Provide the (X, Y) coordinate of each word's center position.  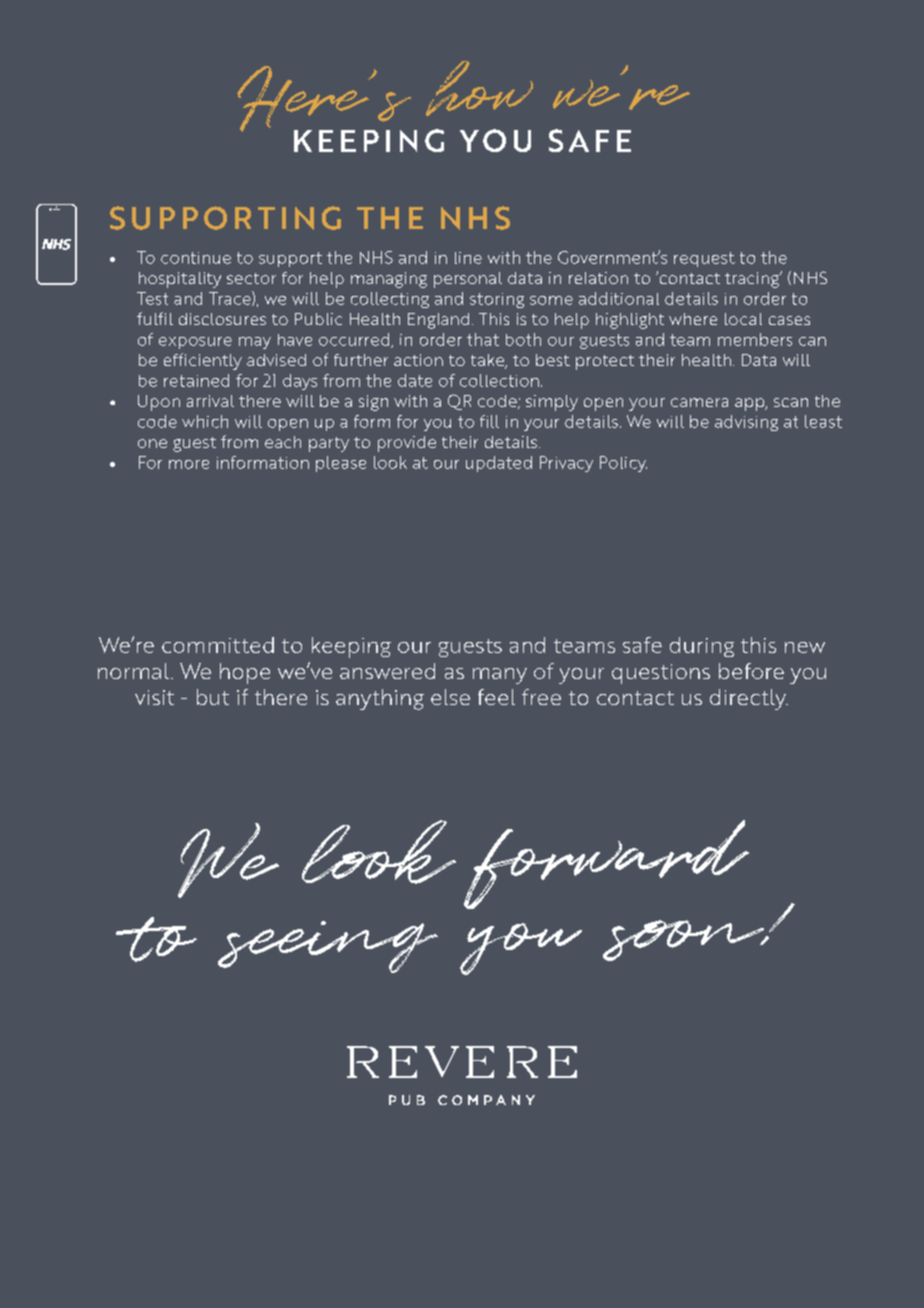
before (751, 671)
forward (606, 864)
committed (218, 645)
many (500, 676)
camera (699, 402)
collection (499, 380)
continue (196, 258)
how (479, 88)
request (704, 259)
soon (685, 940)
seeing (328, 947)
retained (196, 380)
